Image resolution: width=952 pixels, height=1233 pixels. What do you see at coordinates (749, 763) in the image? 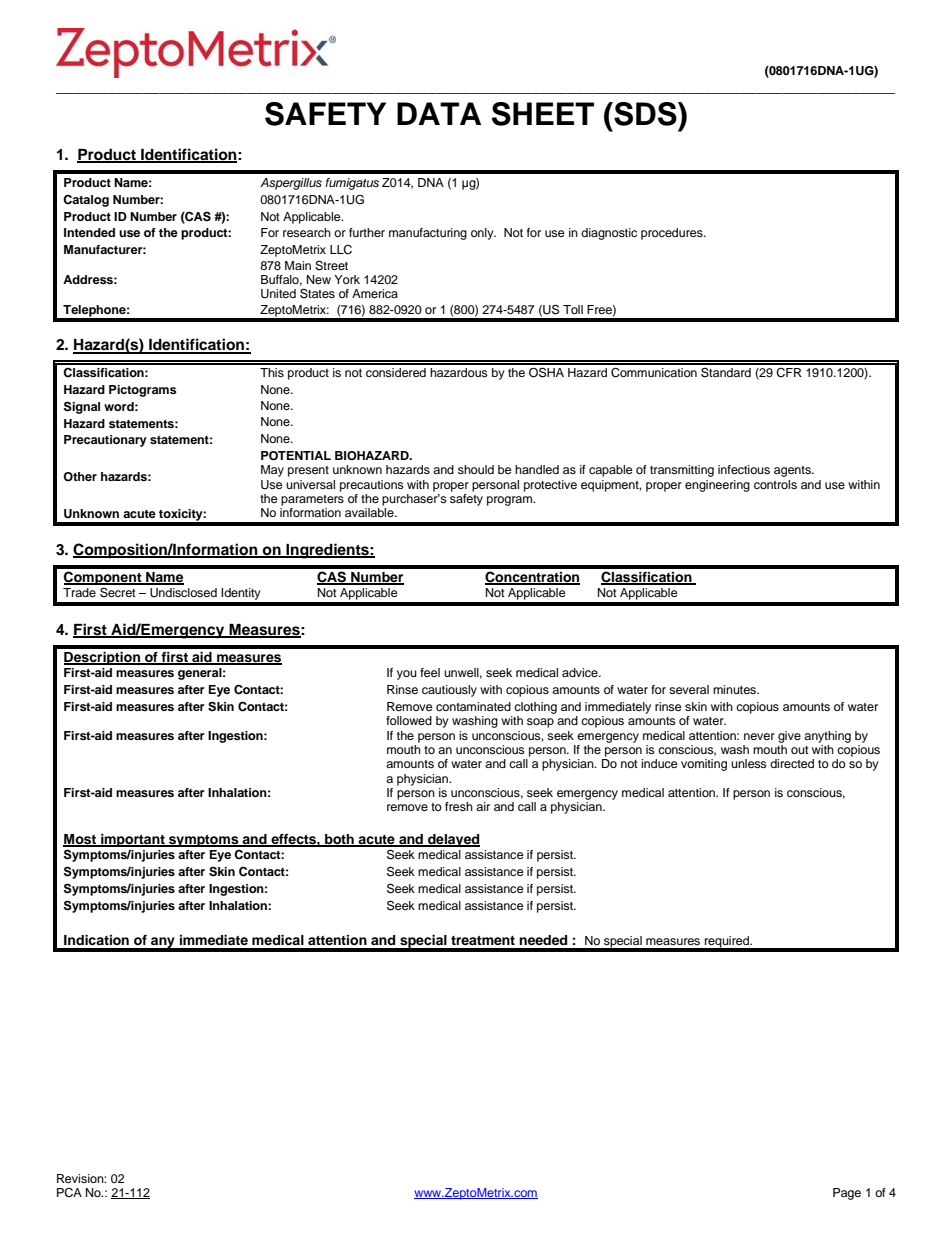
I see `unless` at bounding box center [749, 763].
